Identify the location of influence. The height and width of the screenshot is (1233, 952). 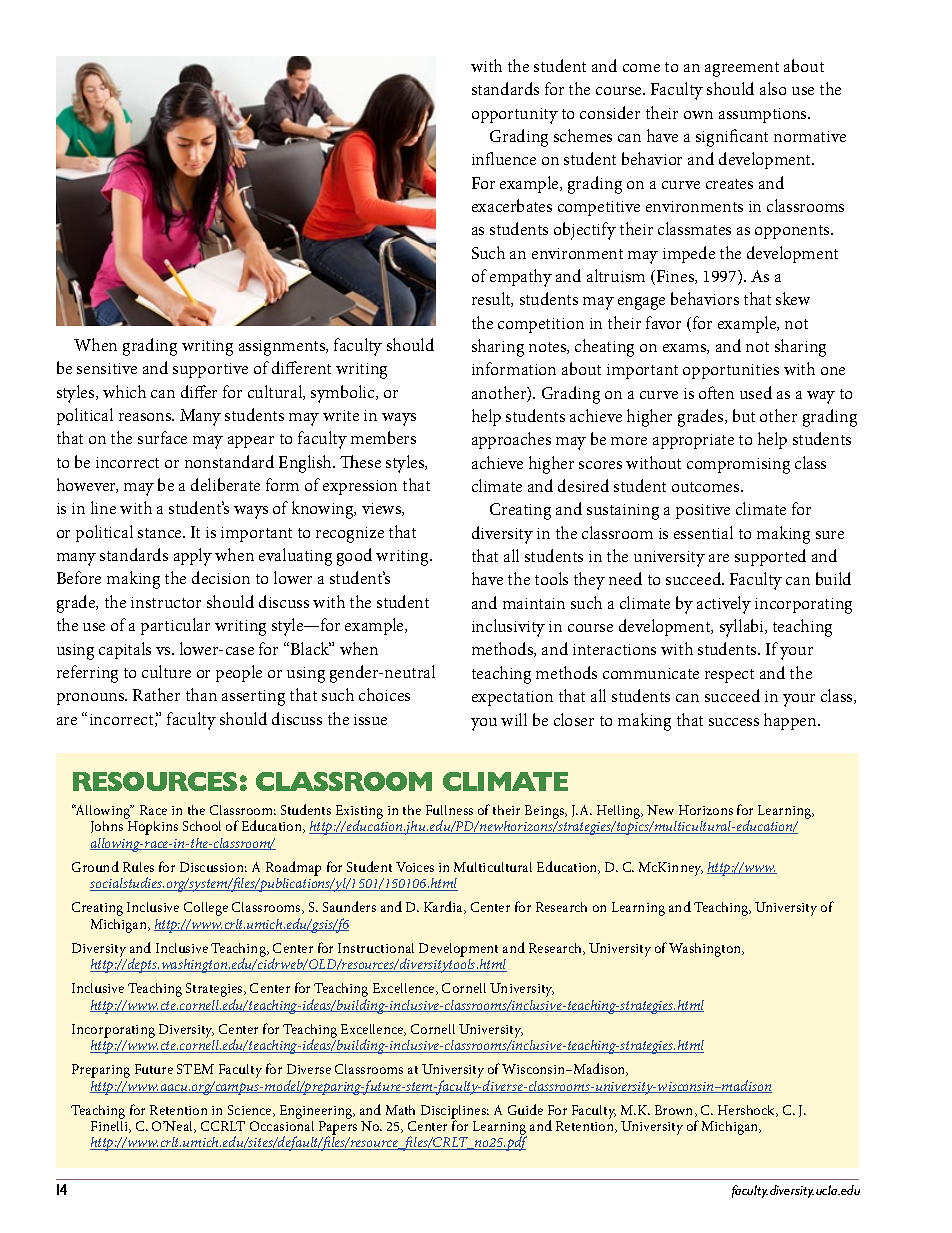
(504, 158).
